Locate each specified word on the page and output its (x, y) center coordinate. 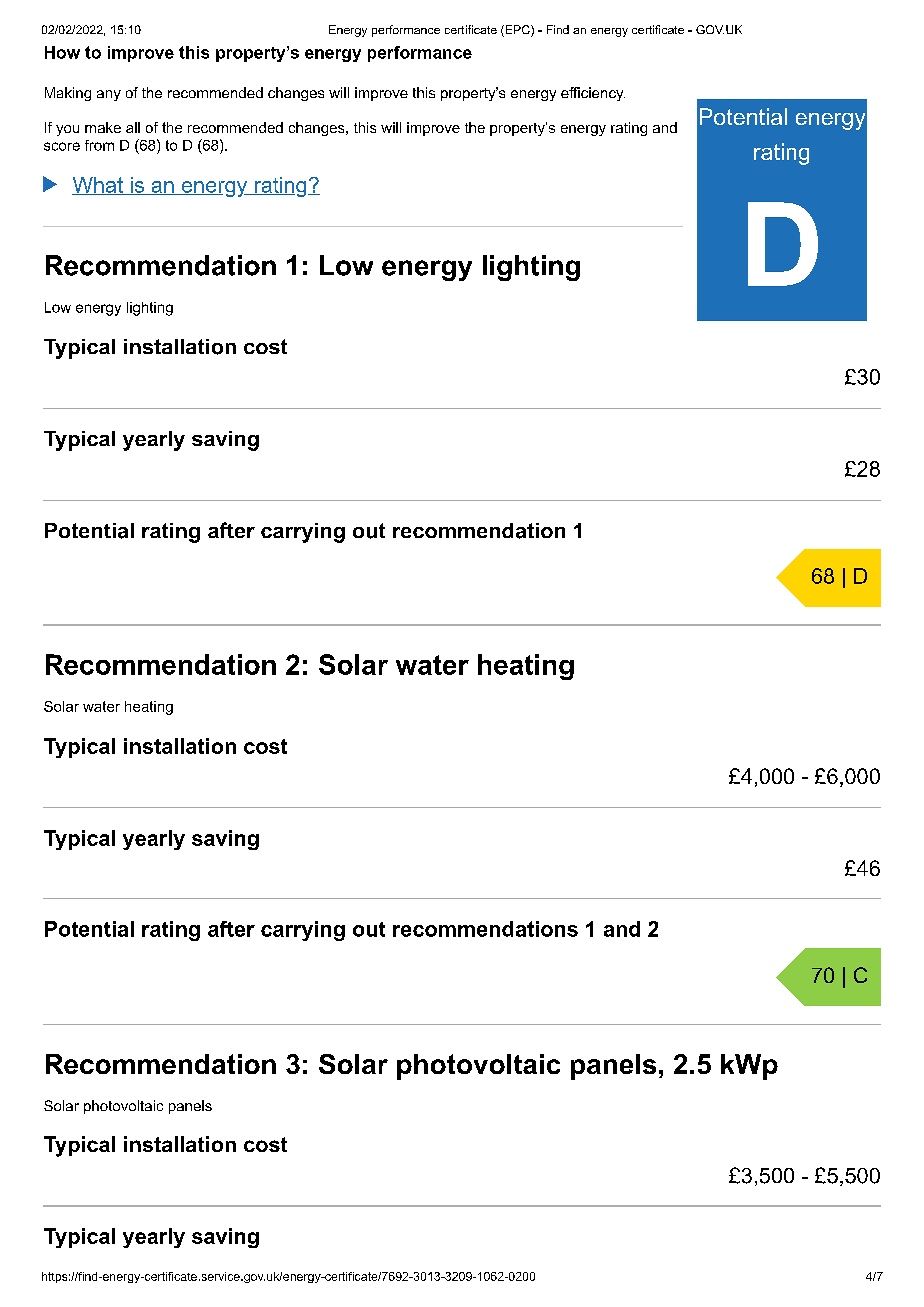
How (62, 52)
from (99, 145)
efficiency (593, 94)
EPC (517, 31)
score (62, 146)
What (98, 186)
